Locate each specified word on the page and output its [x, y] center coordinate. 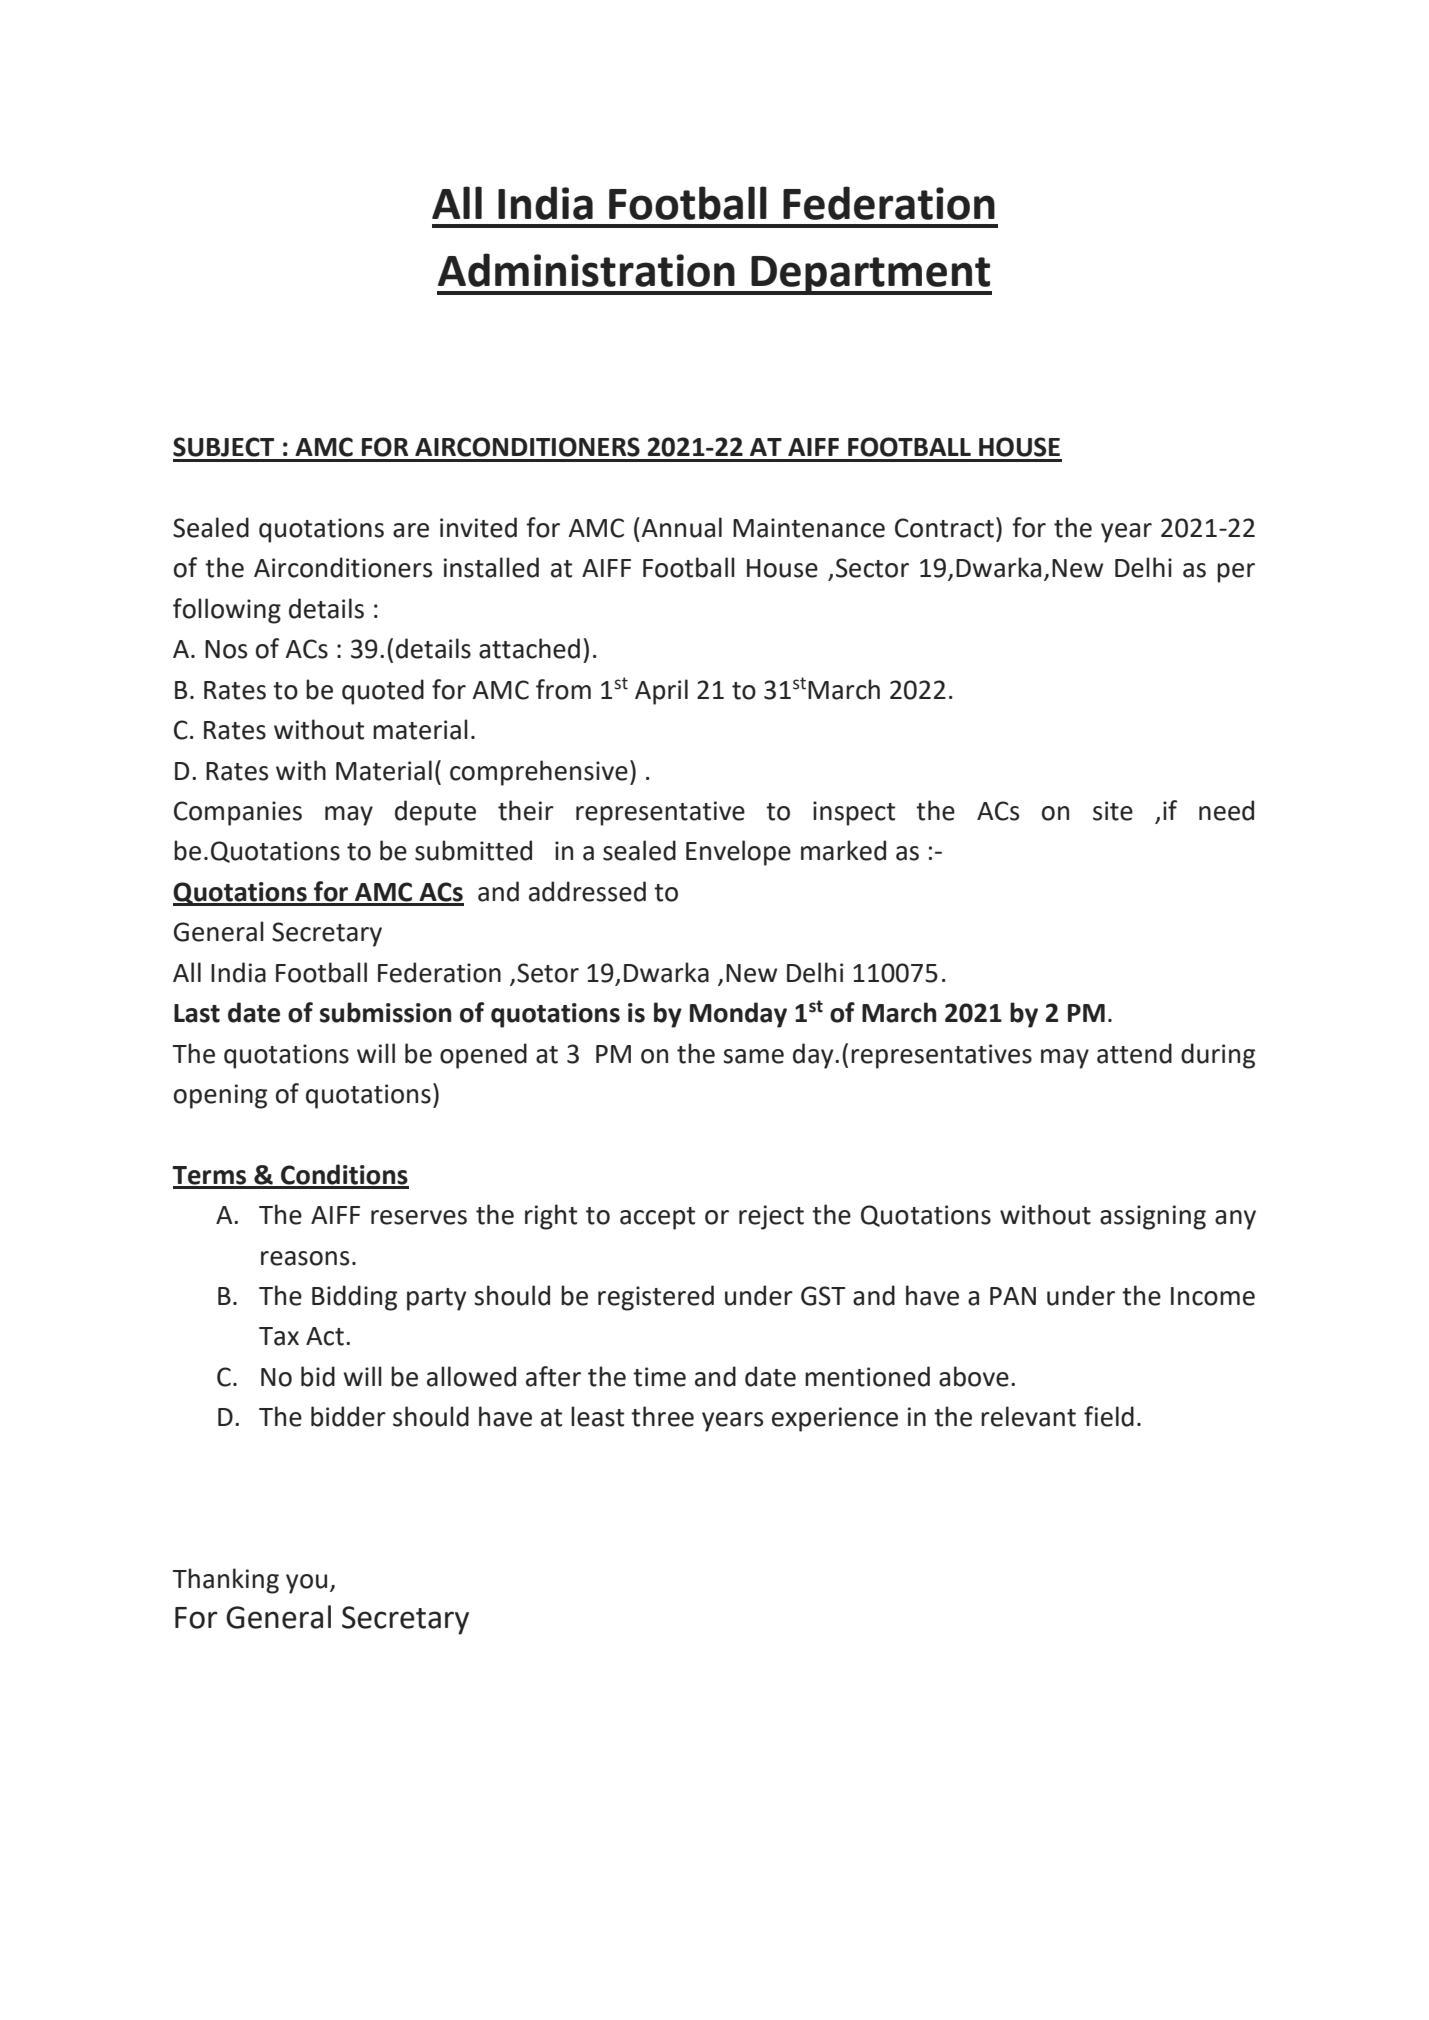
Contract [944, 528]
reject [771, 1217]
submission [385, 1012]
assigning [1153, 1217]
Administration [586, 270]
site [1113, 811]
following [227, 611]
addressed [587, 891]
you [306, 1584]
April [661, 692]
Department [870, 275]
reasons [305, 1258]
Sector [872, 568]
